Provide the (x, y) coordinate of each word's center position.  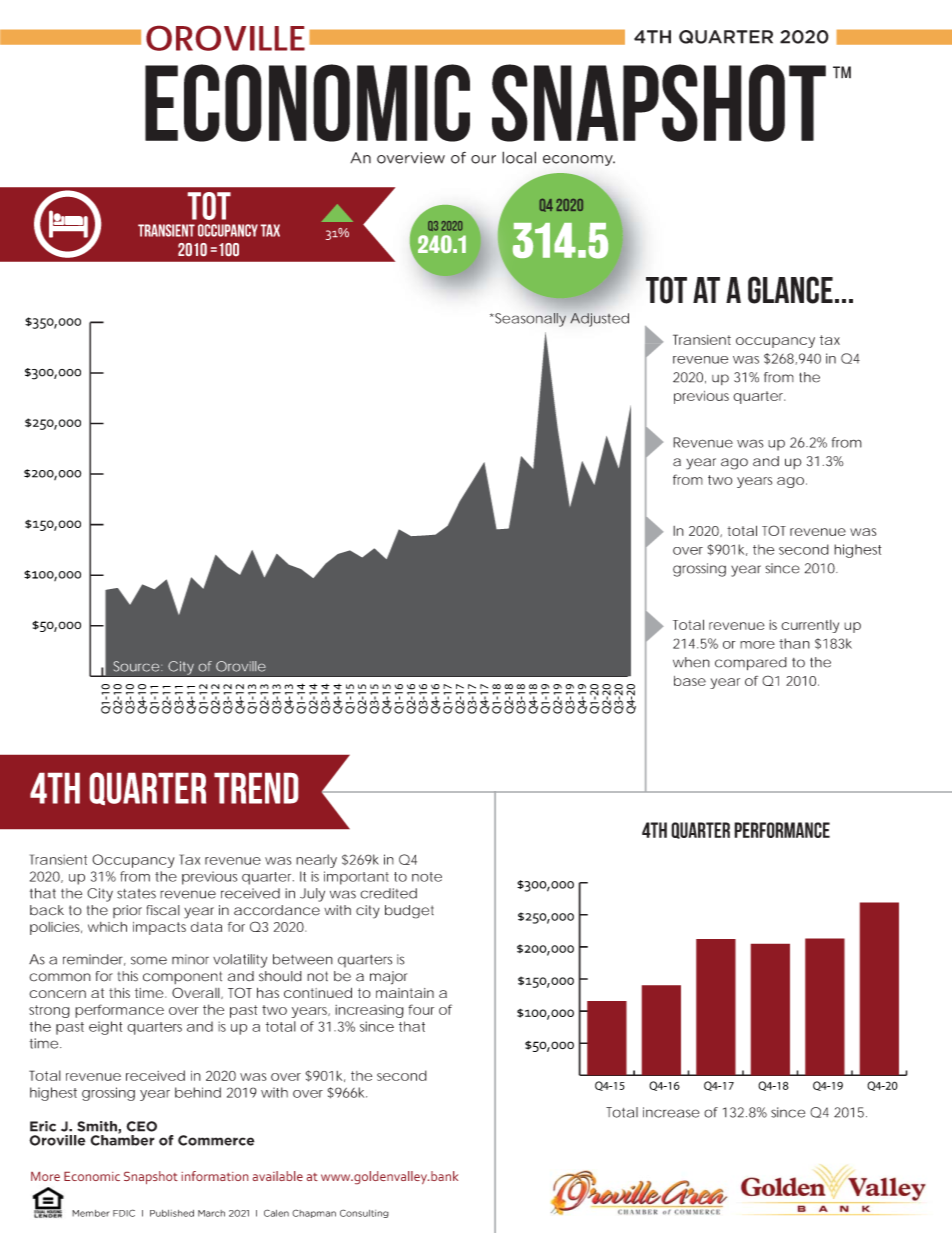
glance (790, 290)
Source (136, 666)
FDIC (124, 1213)
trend (256, 788)
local (519, 157)
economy (579, 160)
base (690, 681)
